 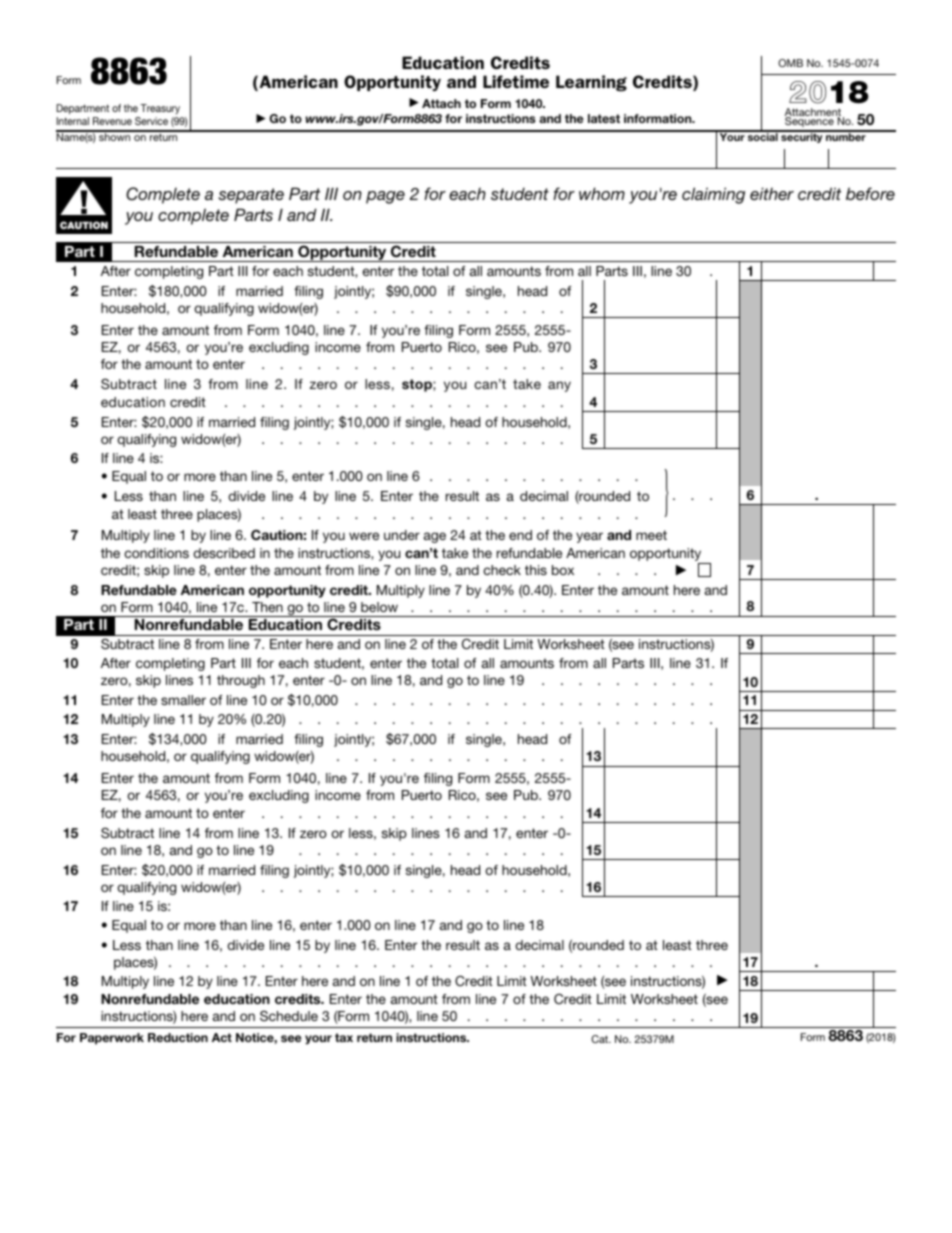 I want to click on separate, so click(x=251, y=196).
